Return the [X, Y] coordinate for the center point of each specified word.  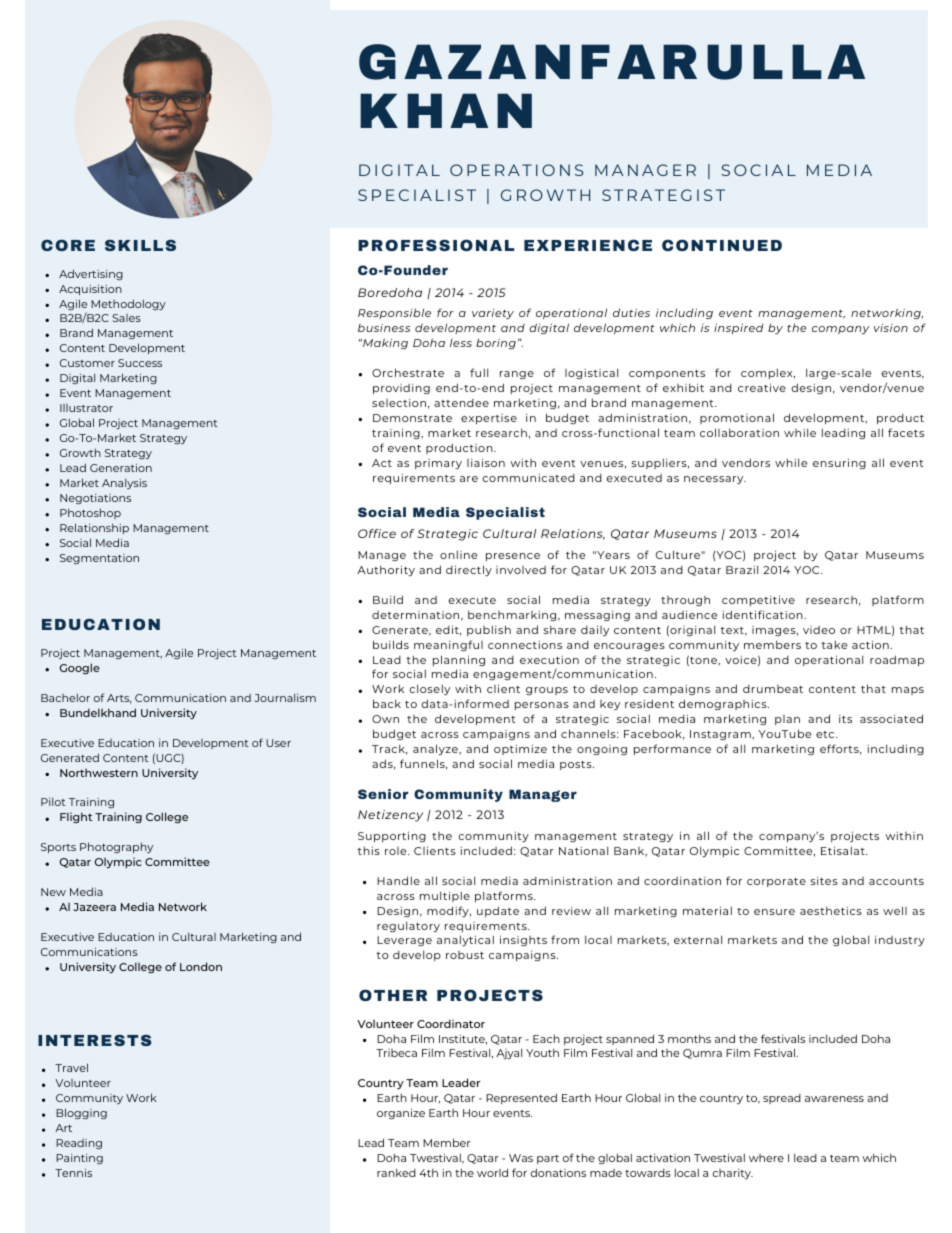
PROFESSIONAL [436, 245]
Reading [79, 1144]
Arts [119, 699]
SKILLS [140, 245]
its [845, 719]
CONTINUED [722, 245]
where [766, 1158]
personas [542, 706]
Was [521, 1158]
